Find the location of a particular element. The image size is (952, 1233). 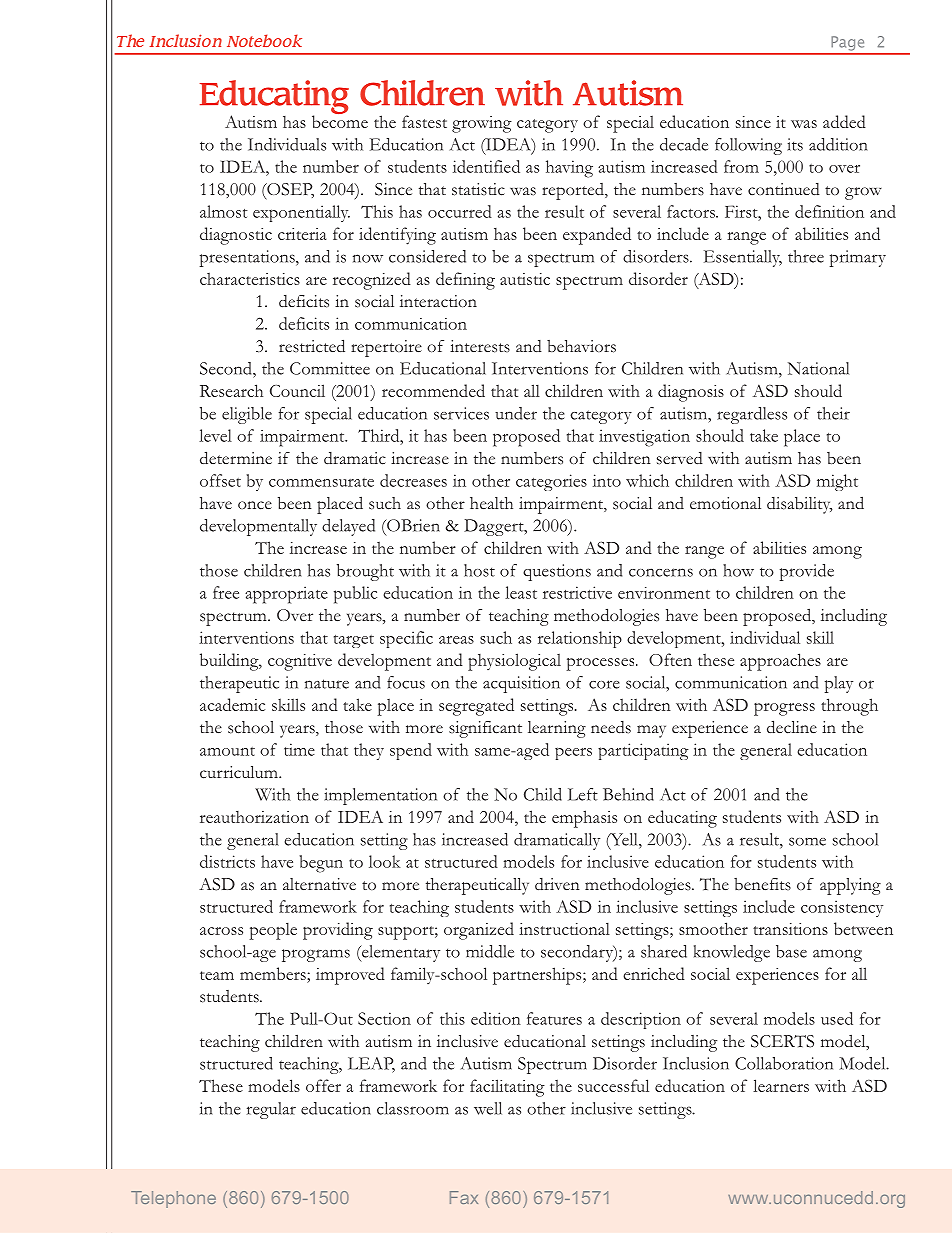

learners is located at coordinates (781, 1085).
